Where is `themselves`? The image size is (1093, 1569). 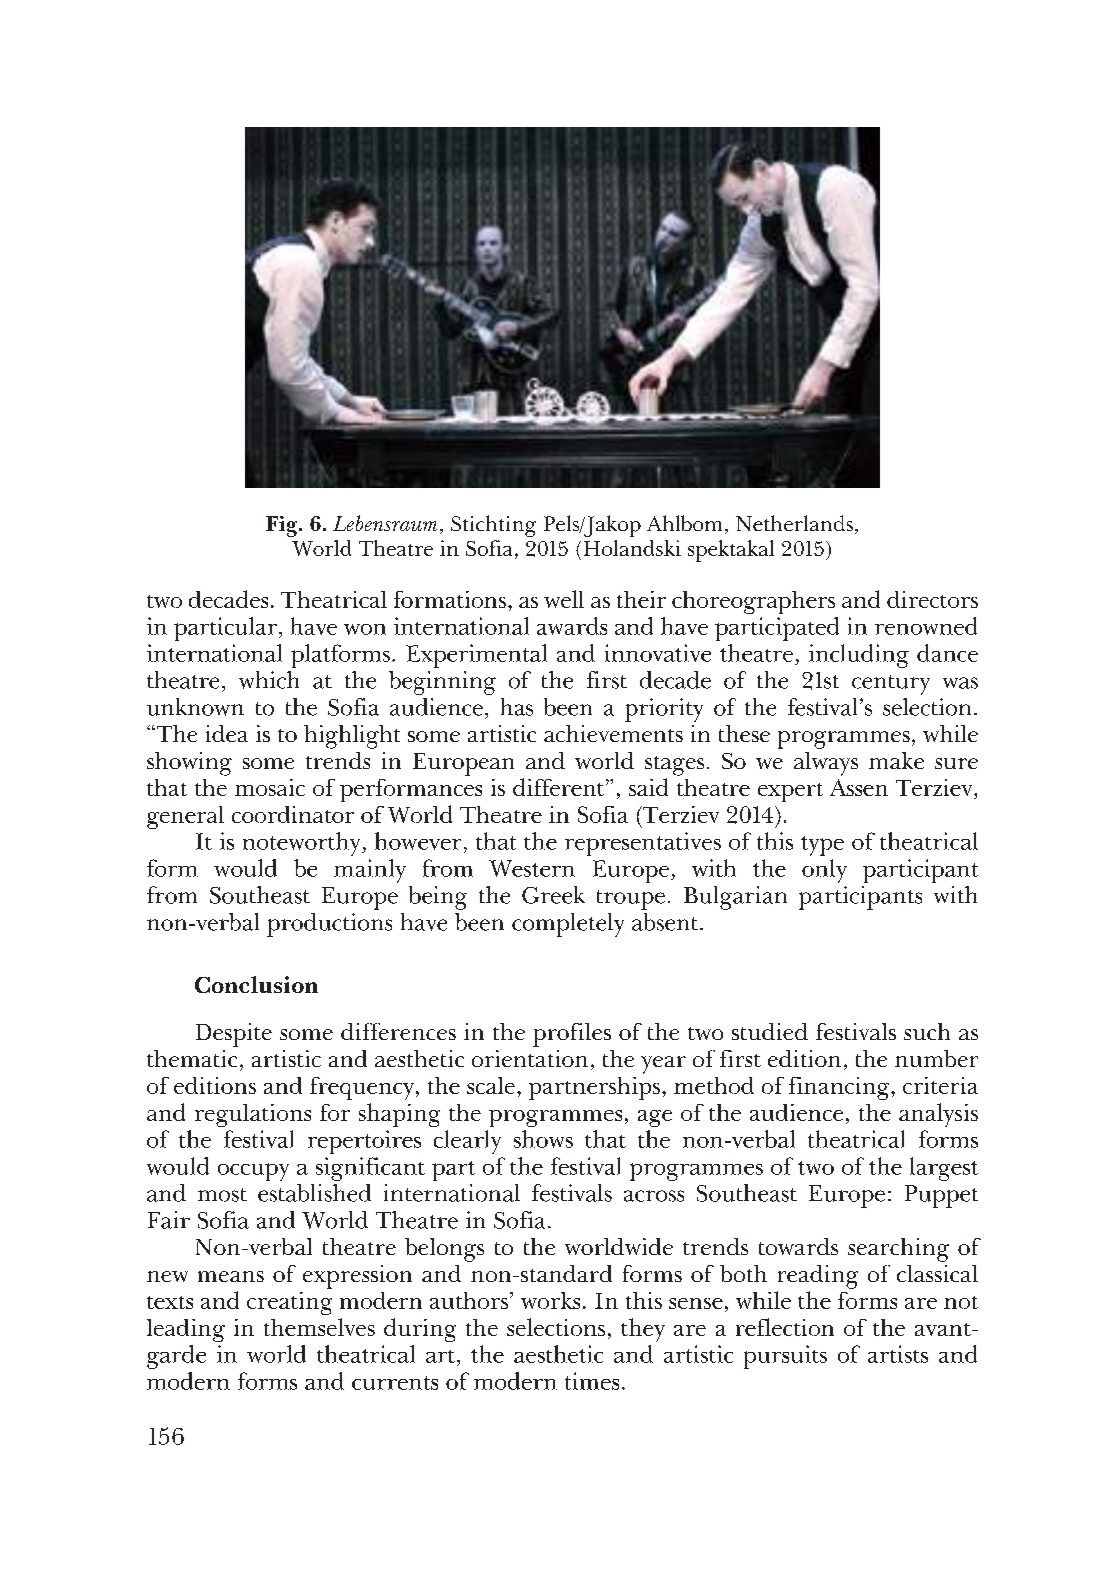
themselves is located at coordinates (319, 1327).
